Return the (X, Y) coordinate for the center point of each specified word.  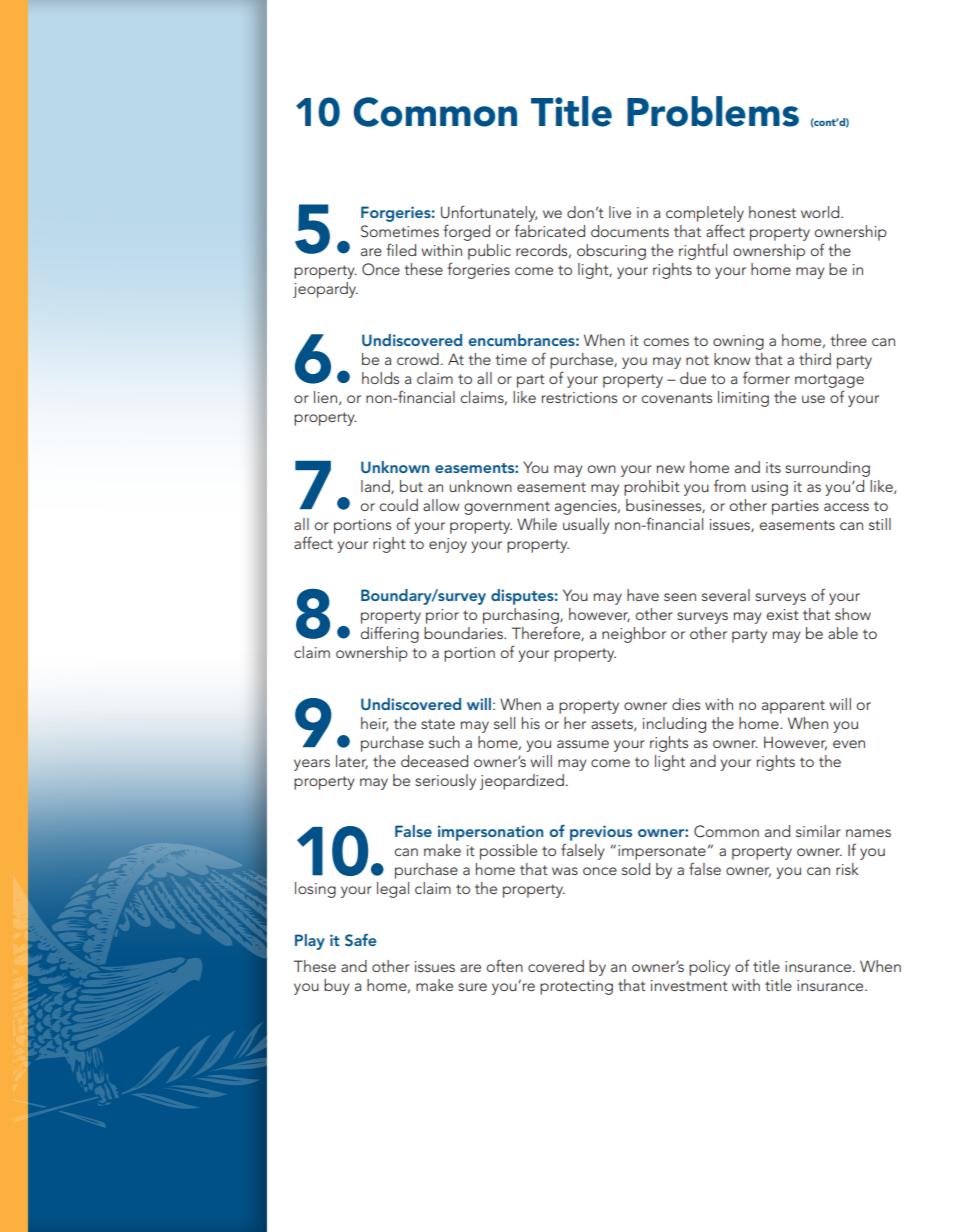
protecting (576, 987)
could (398, 505)
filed (401, 249)
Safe (360, 940)
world (821, 212)
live (620, 212)
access (846, 507)
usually (586, 526)
